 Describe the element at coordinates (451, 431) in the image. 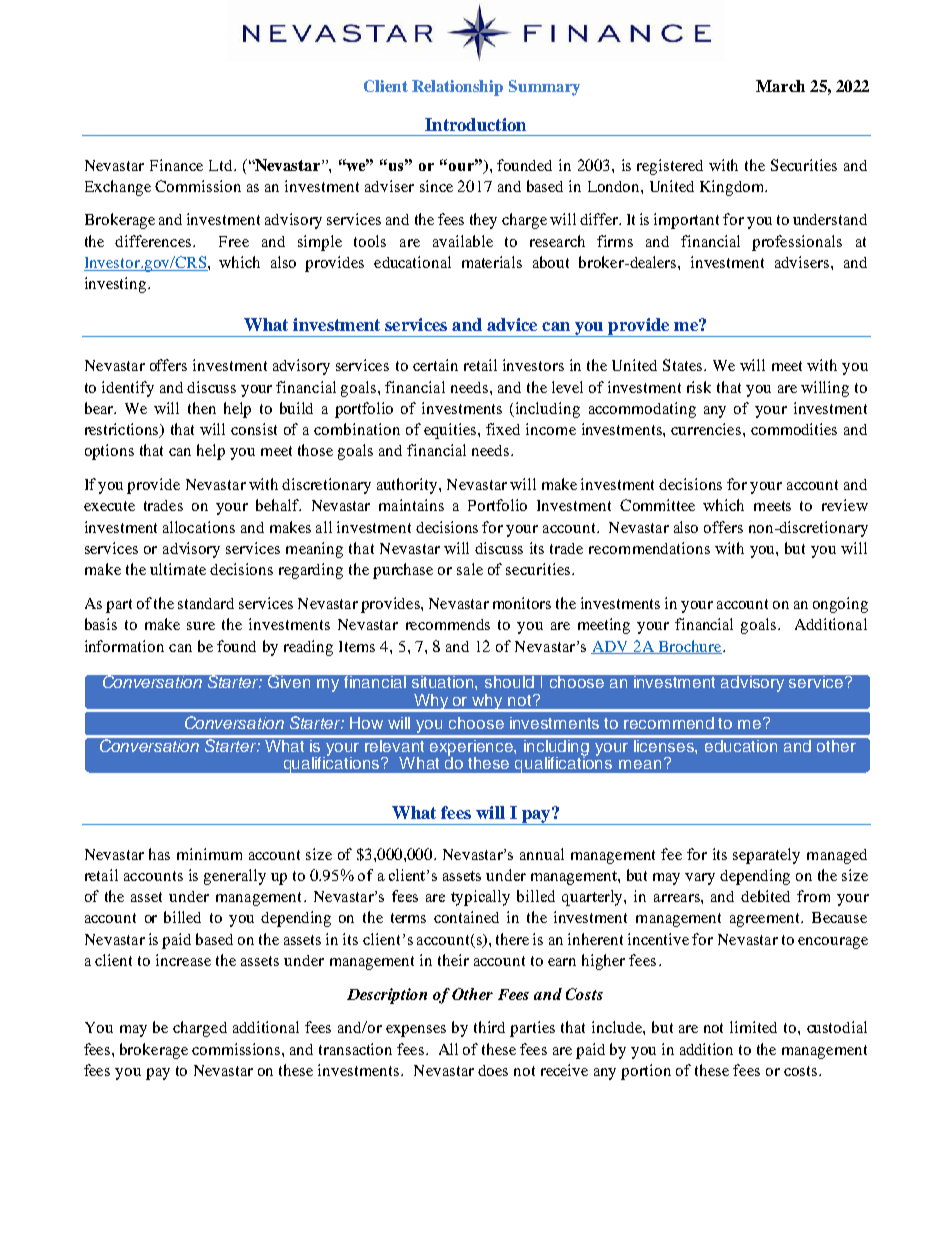

I see `equities` at that location.
